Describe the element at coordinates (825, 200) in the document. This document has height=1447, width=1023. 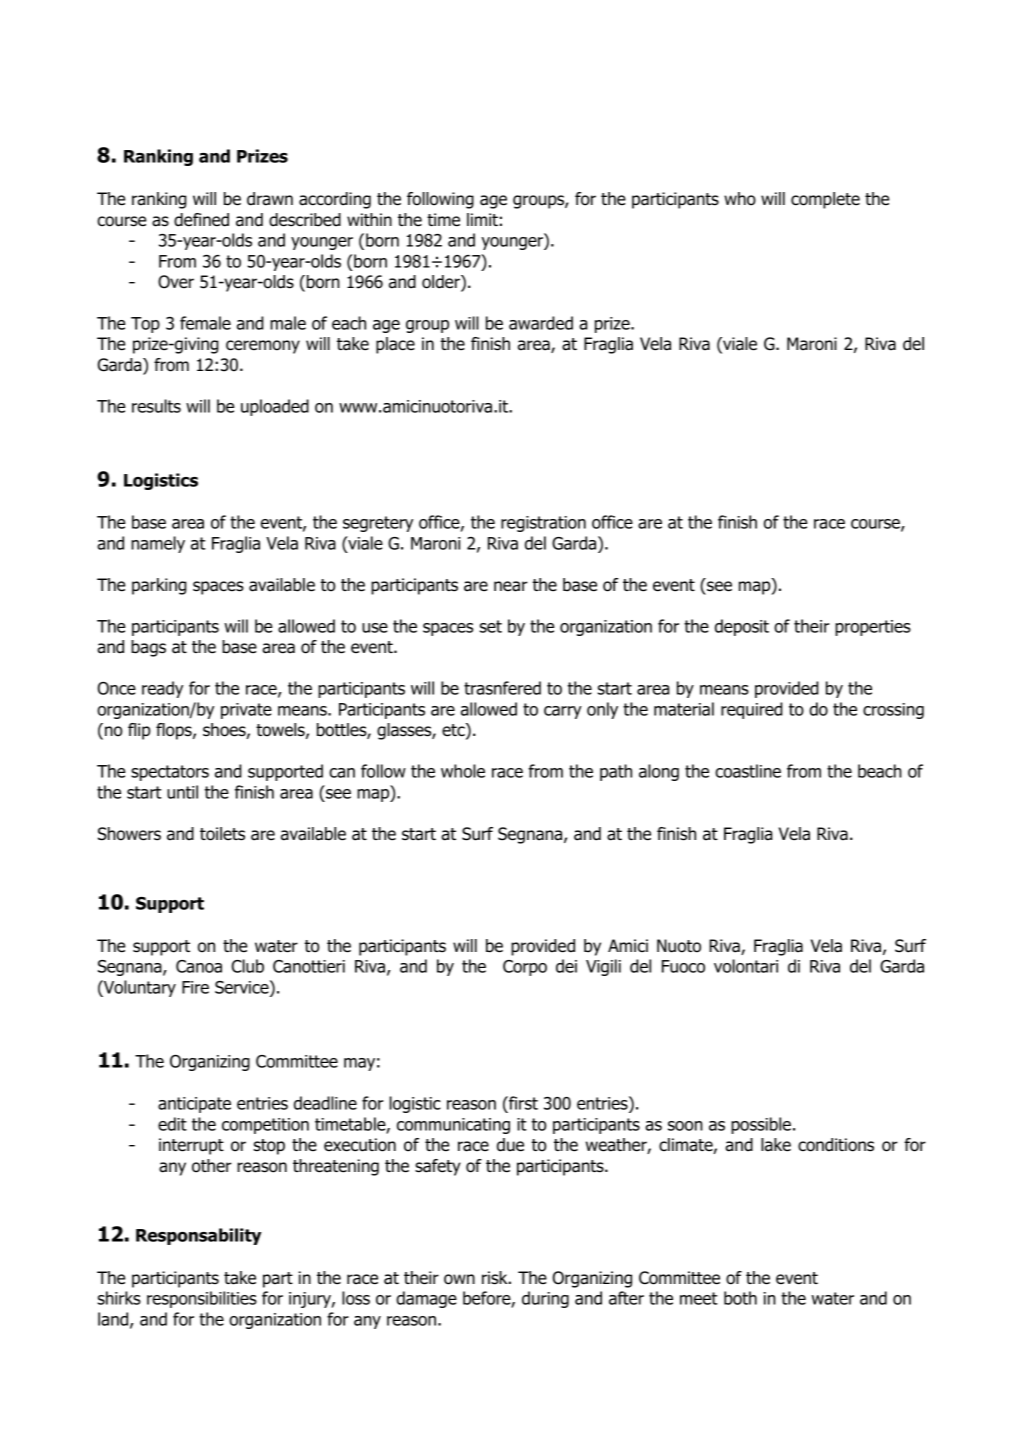
I see `complete` at that location.
